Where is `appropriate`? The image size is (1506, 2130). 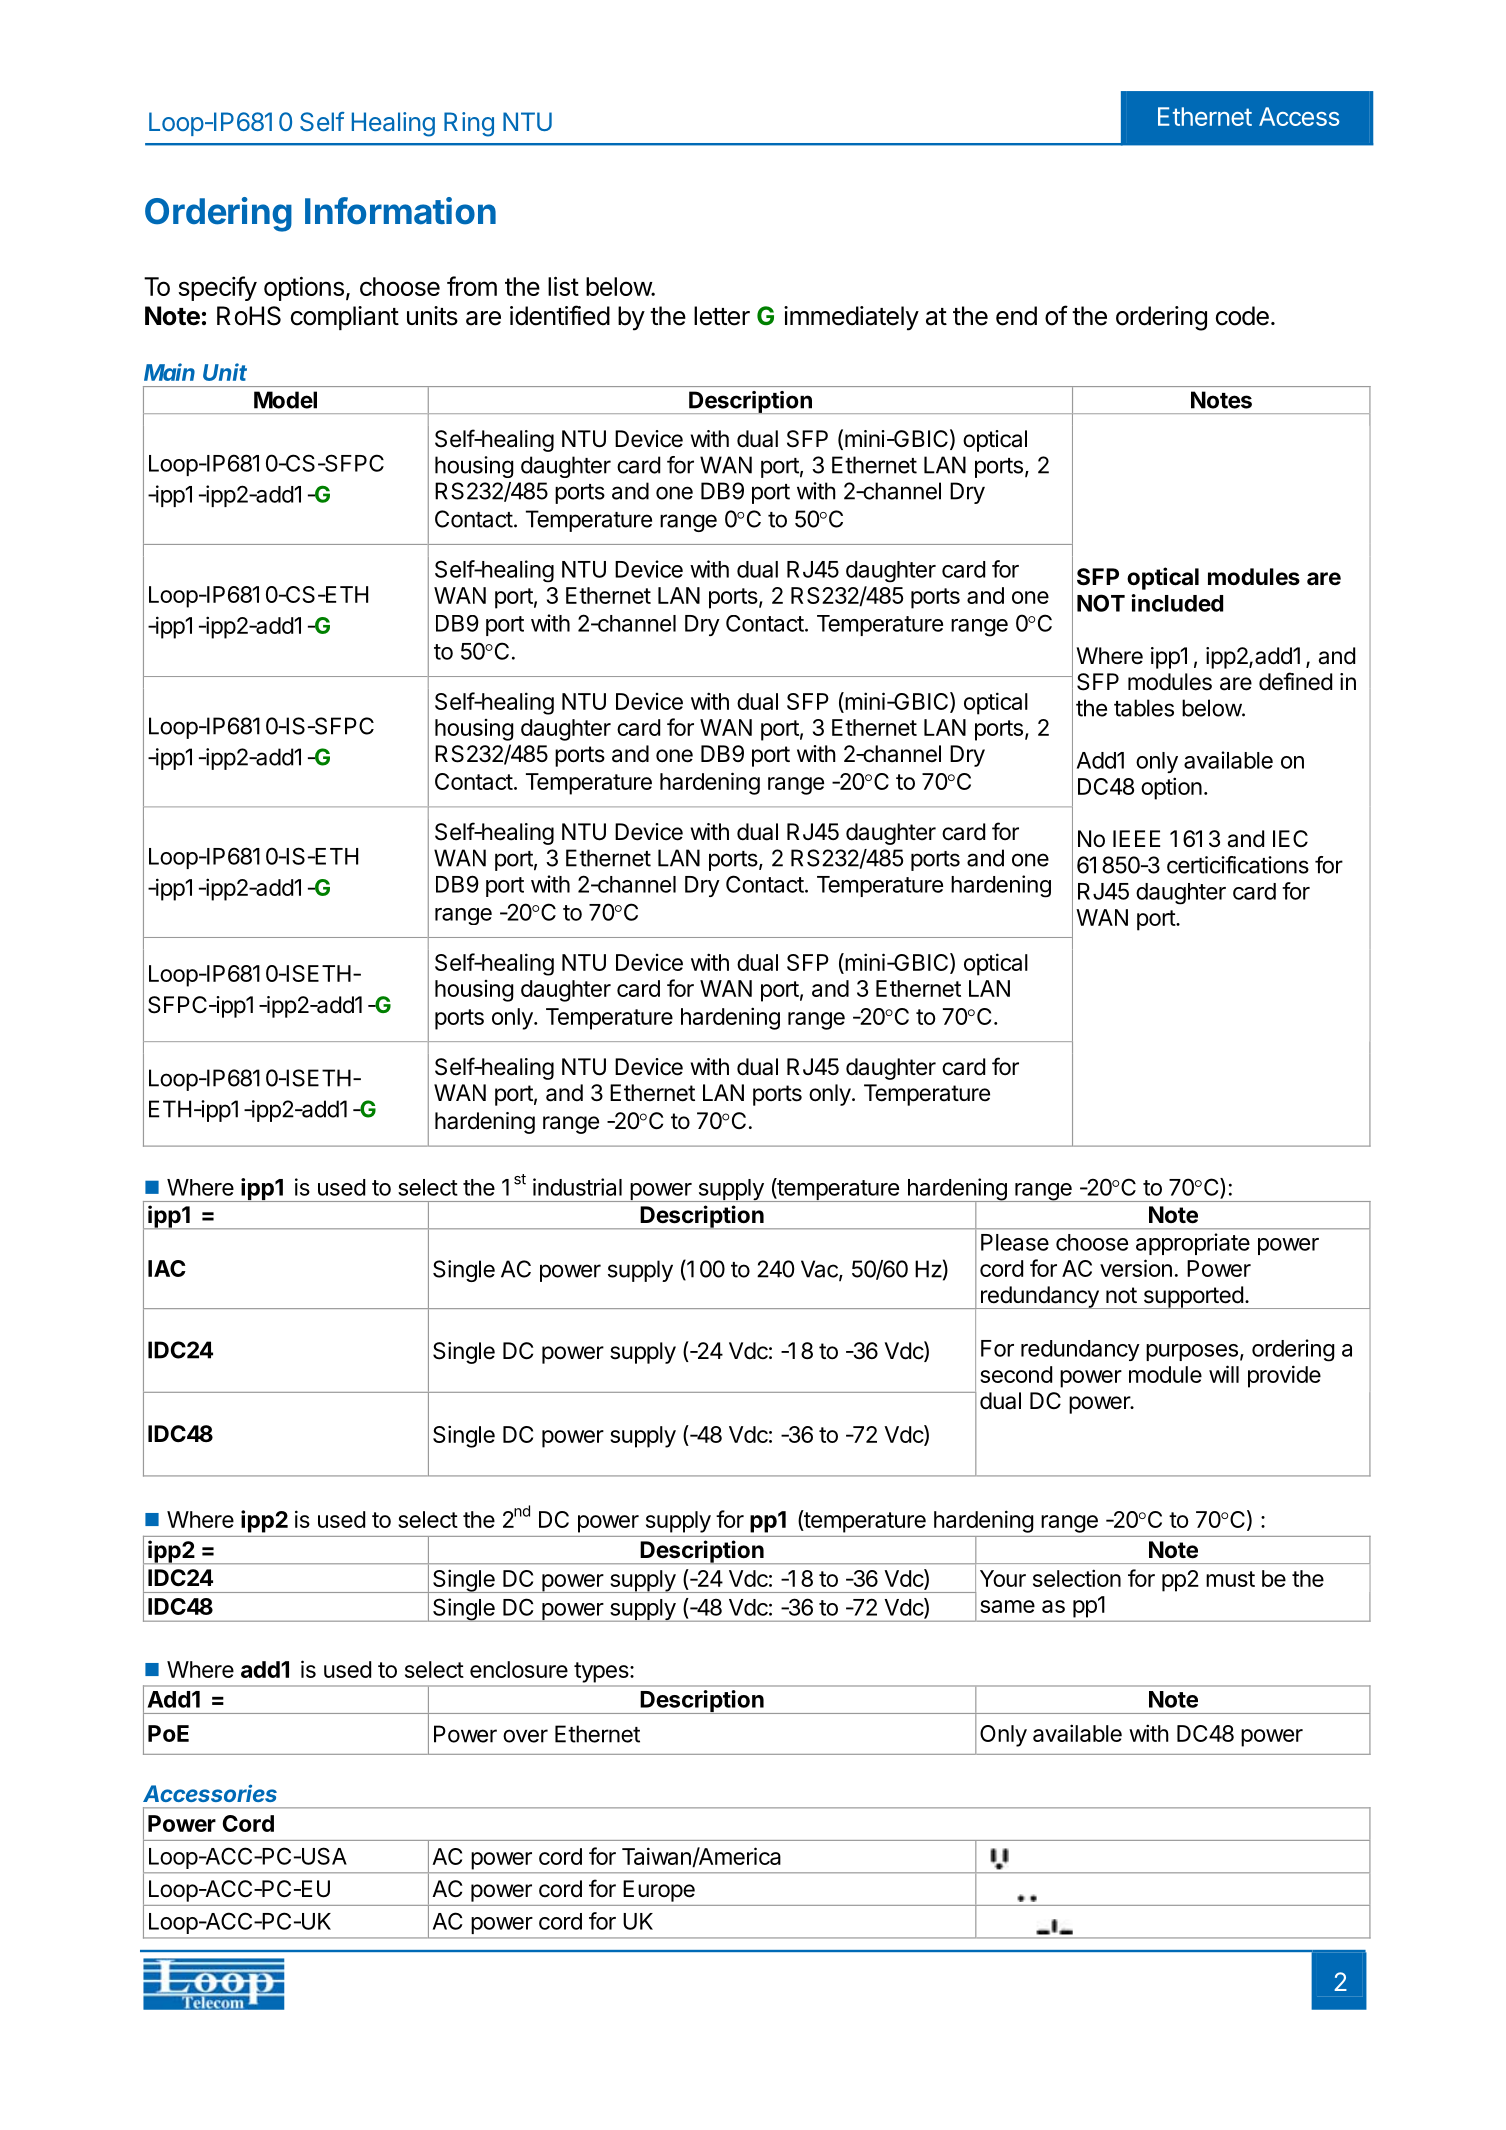 appropriate is located at coordinates (1193, 1244).
